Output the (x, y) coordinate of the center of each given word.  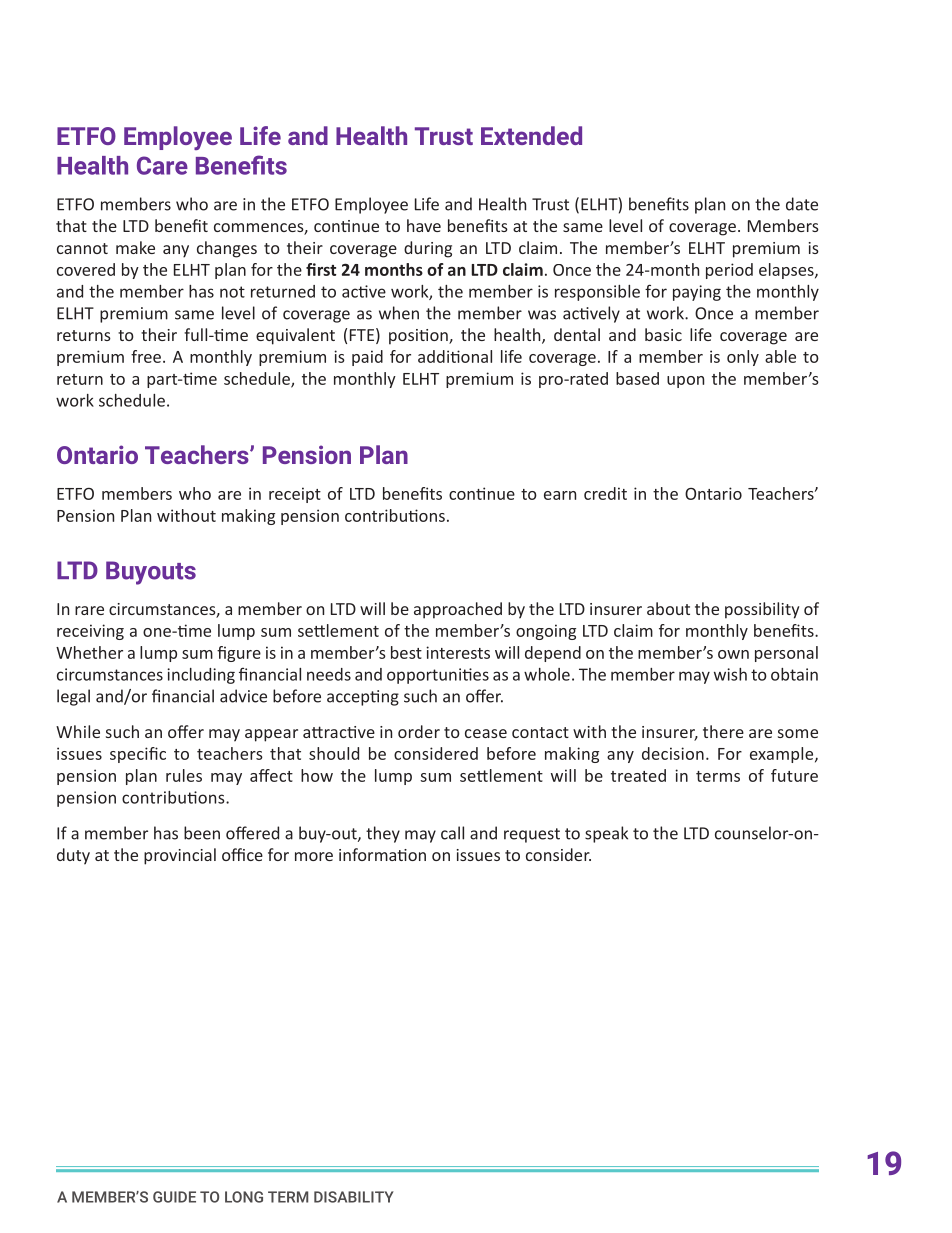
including (201, 676)
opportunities (438, 676)
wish (730, 674)
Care (162, 165)
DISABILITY (354, 1197)
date (802, 204)
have (424, 225)
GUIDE (174, 1197)
